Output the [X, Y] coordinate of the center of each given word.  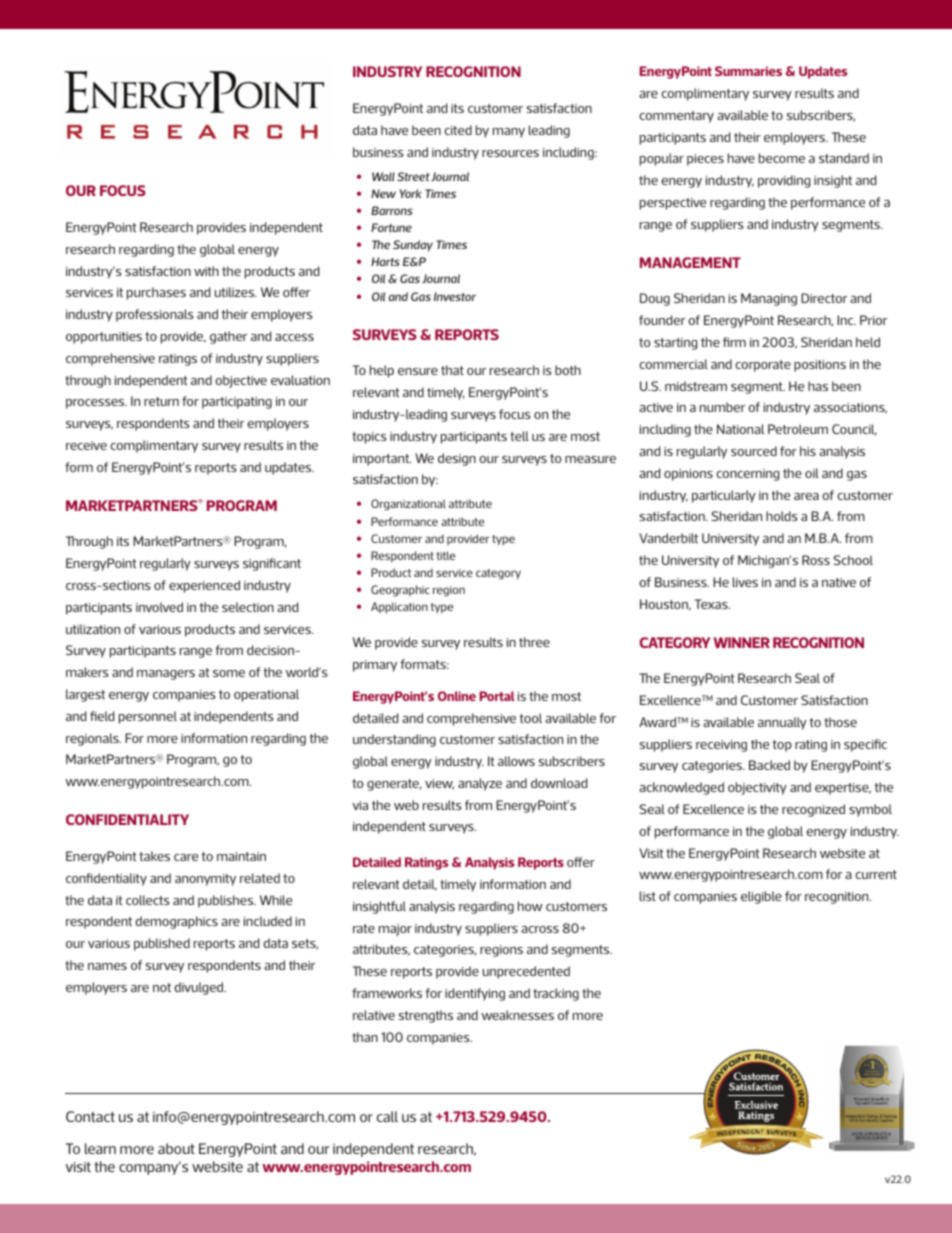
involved [159, 607]
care [186, 857]
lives [745, 582]
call [387, 1116]
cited [458, 130]
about [176, 1148]
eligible [761, 897]
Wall [383, 176]
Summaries [748, 71]
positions [820, 366]
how [530, 906]
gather [228, 337]
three [534, 642]
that [452, 370]
